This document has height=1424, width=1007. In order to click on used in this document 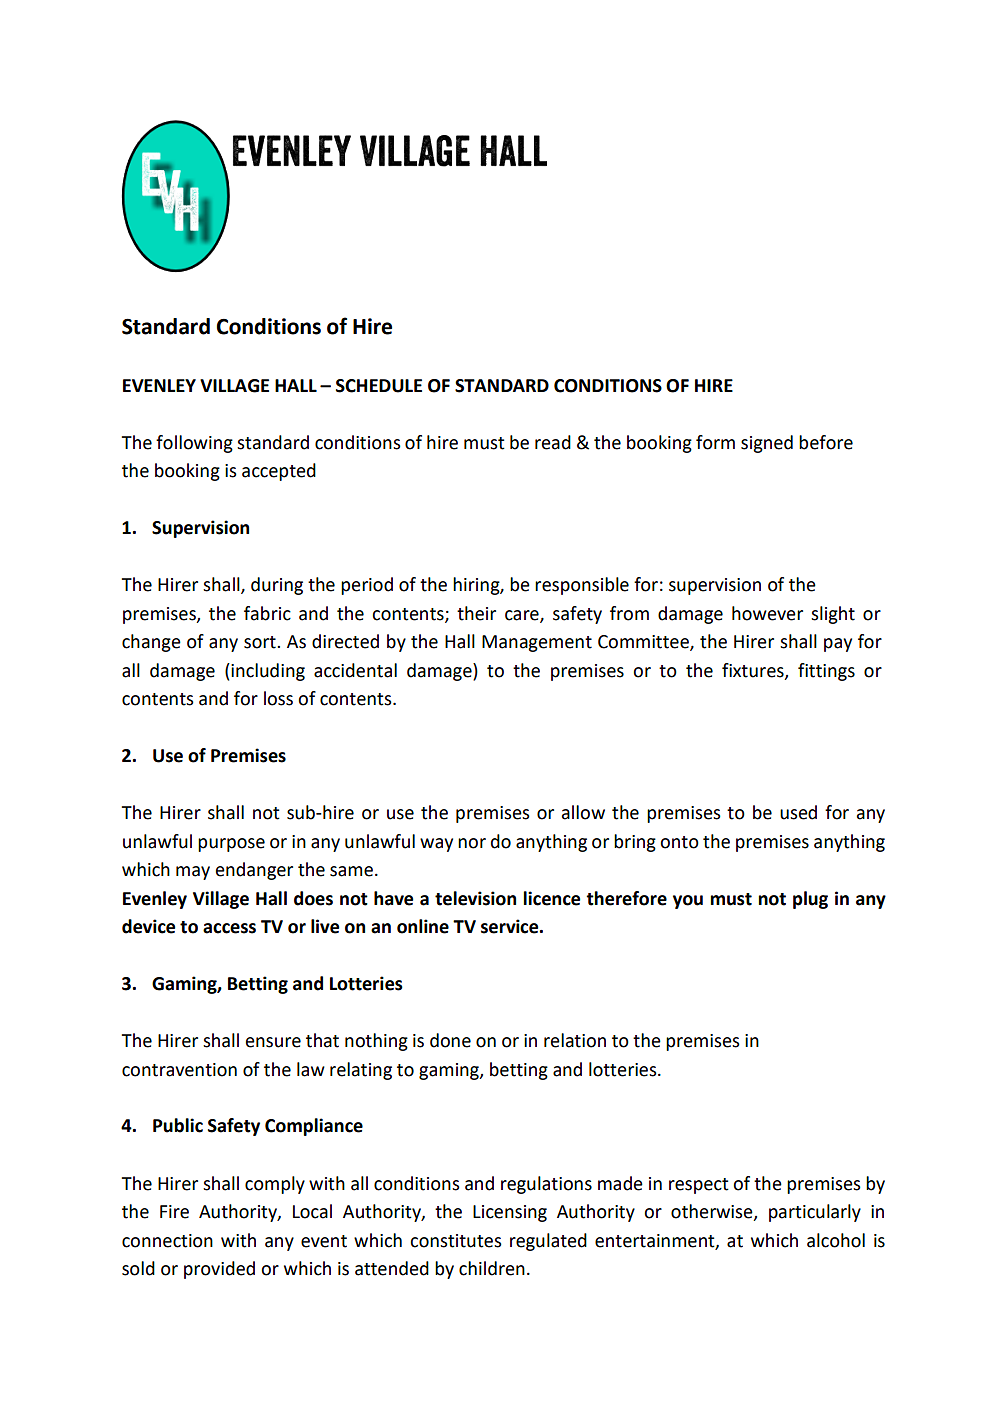, I will do `click(798, 812)`.
